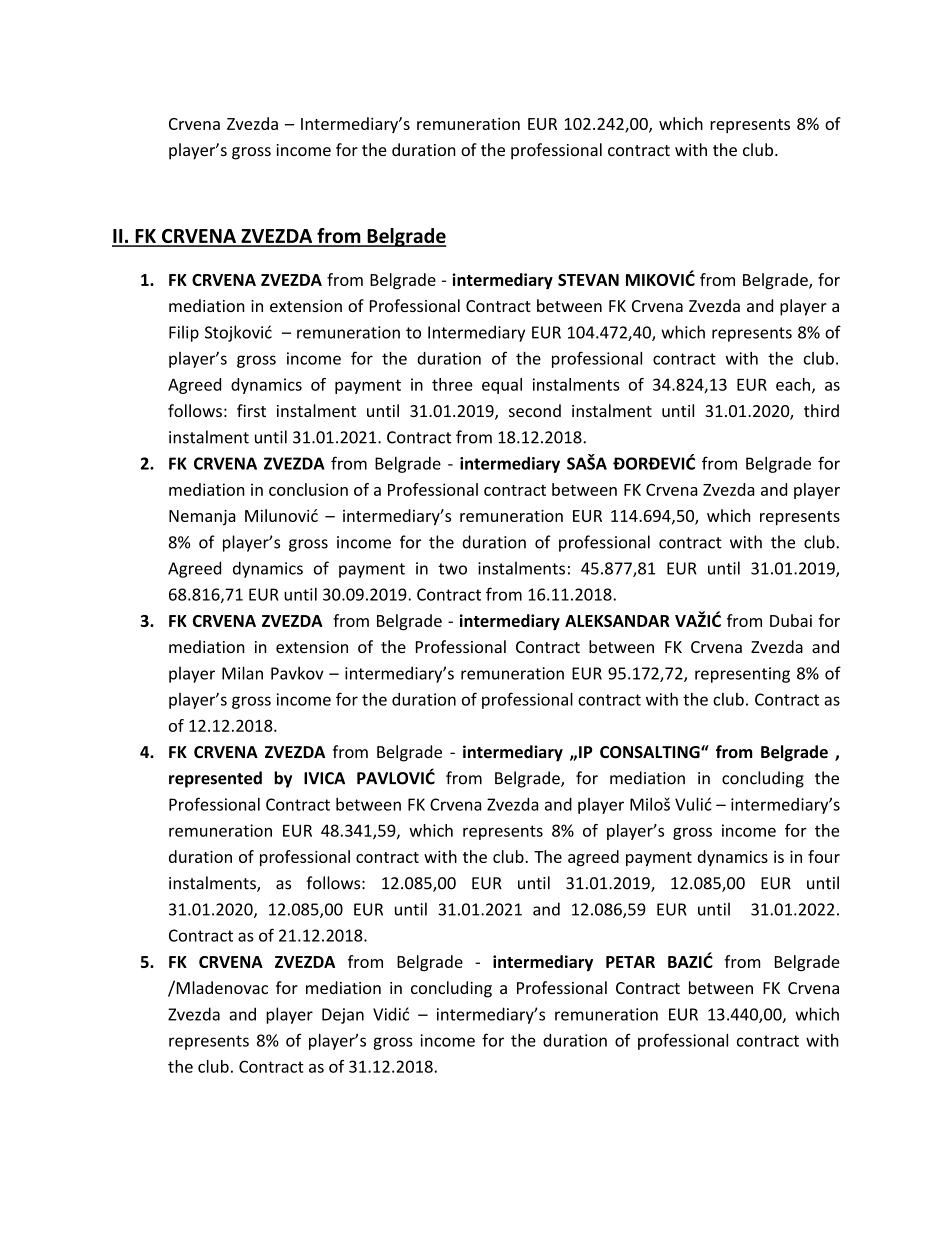 The height and width of the document is (1233, 952). What do you see at coordinates (184, 333) in the document?
I see `Filip` at bounding box center [184, 333].
